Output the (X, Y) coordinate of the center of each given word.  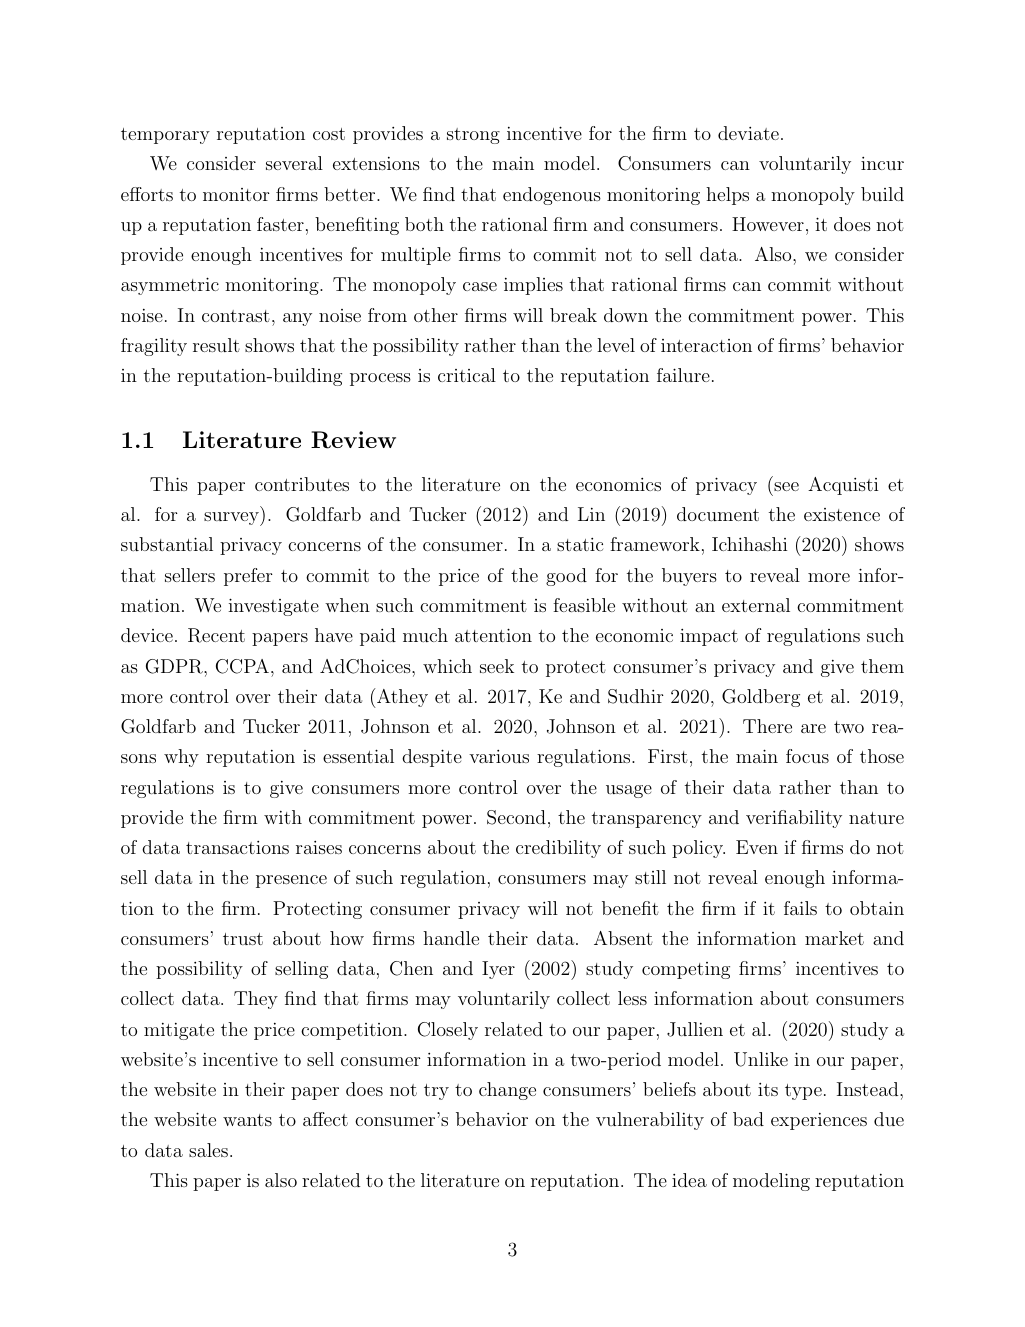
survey (232, 519)
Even (757, 847)
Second (516, 817)
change (507, 1091)
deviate (748, 133)
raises (319, 847)
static (580, 544)
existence (842, 514)
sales (208, 1150)
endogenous (552, 196)
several (294, 163)
